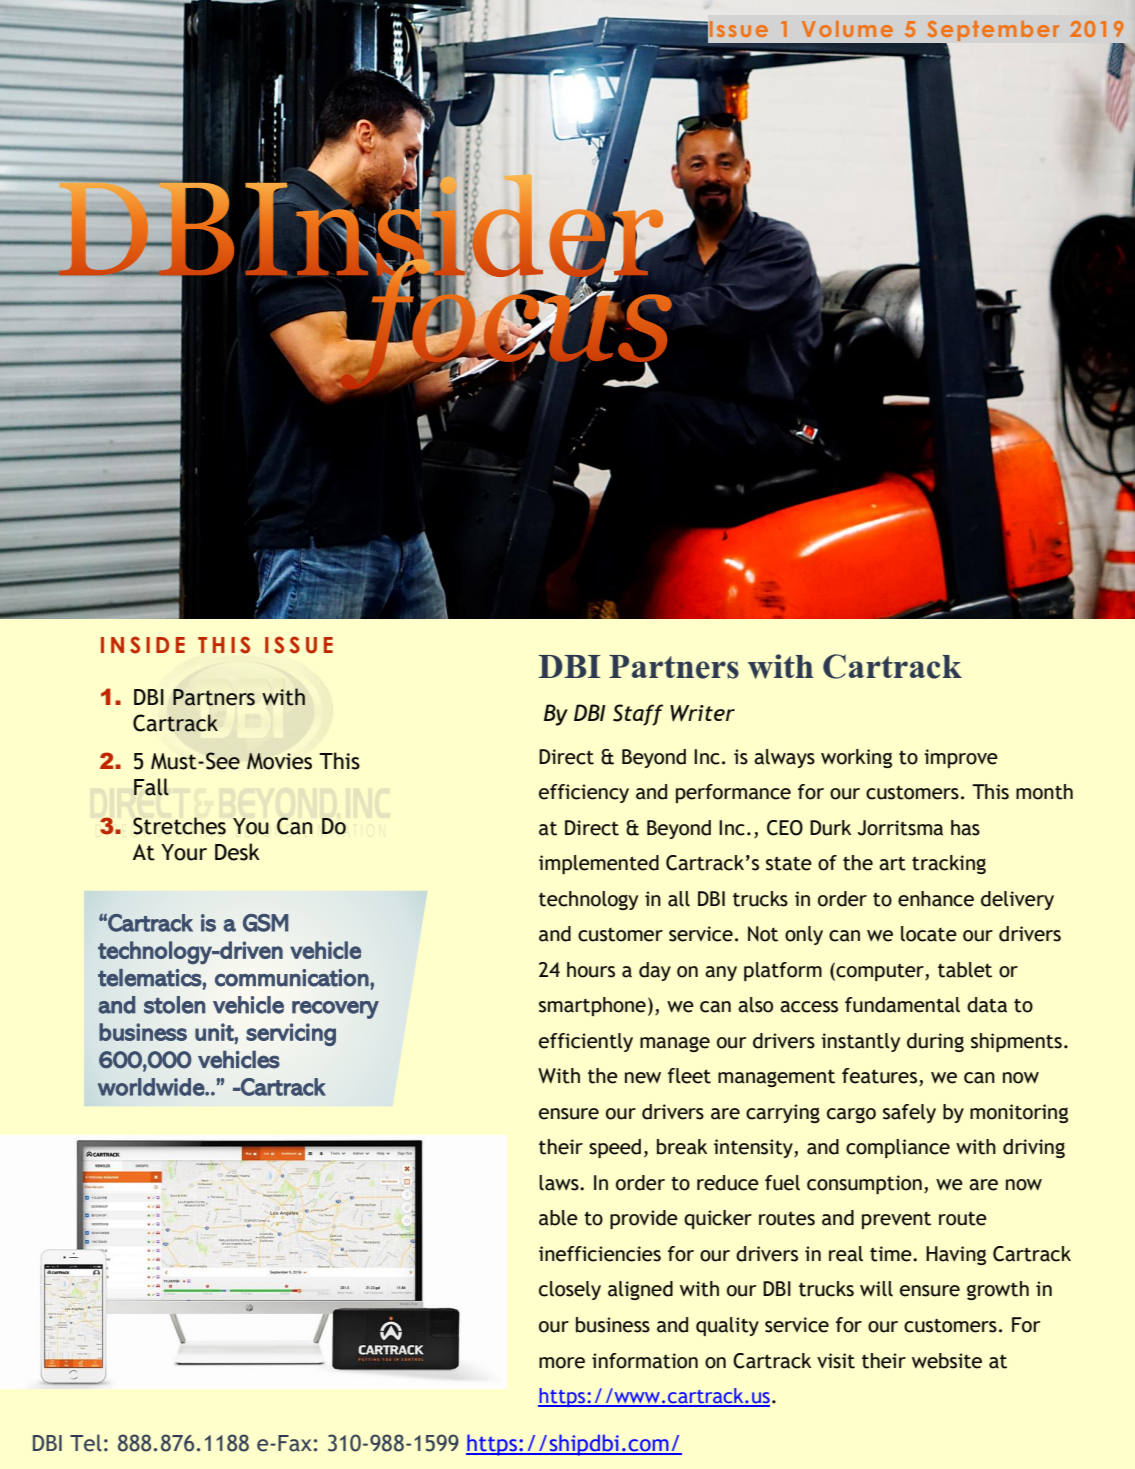 This page has width=1135, height=1469. What do you see at coordinates (562, 1363) in the page?
I see `more` at bounding box center [562, 1363].
